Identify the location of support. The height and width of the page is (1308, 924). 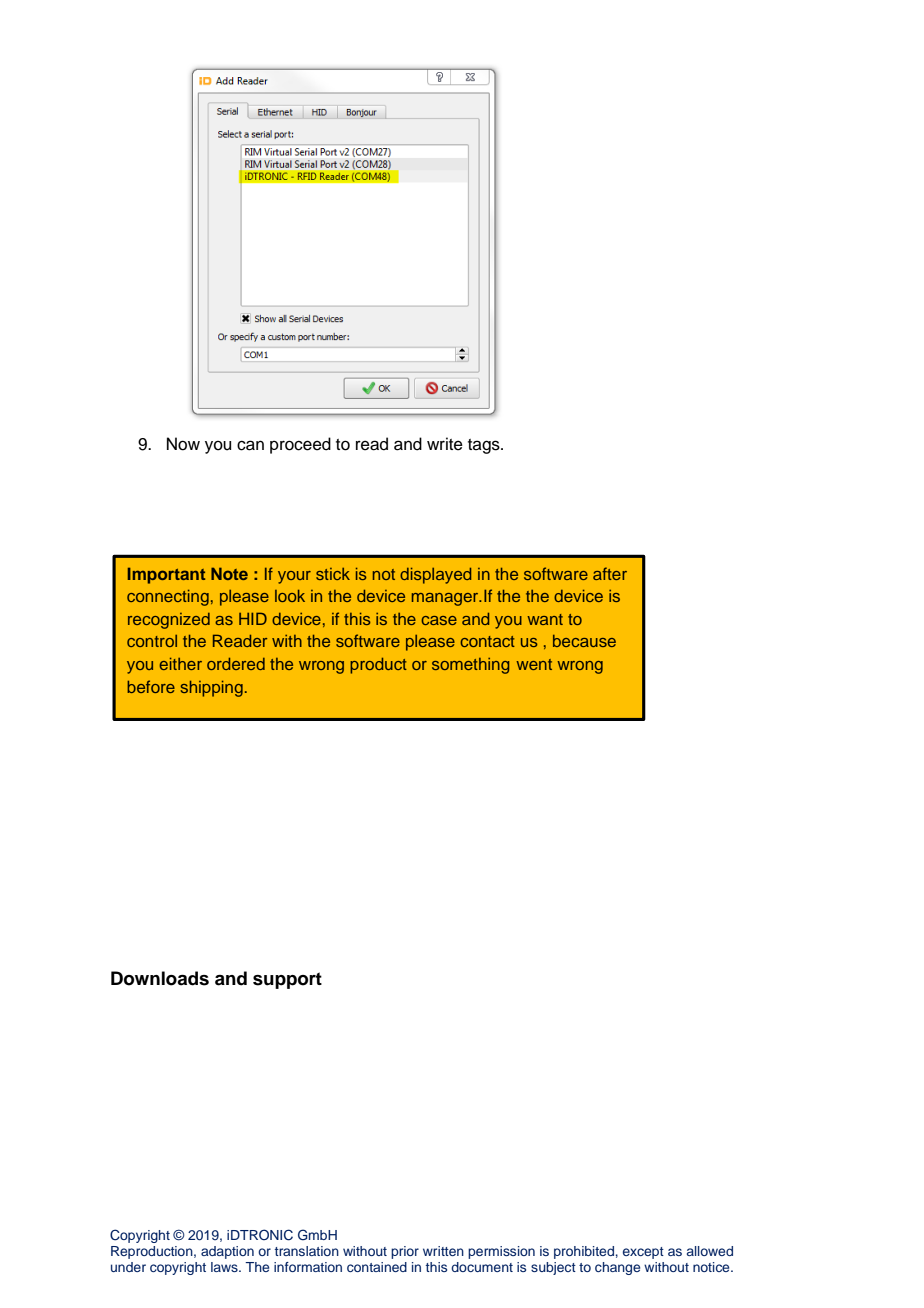
(287, 980).
